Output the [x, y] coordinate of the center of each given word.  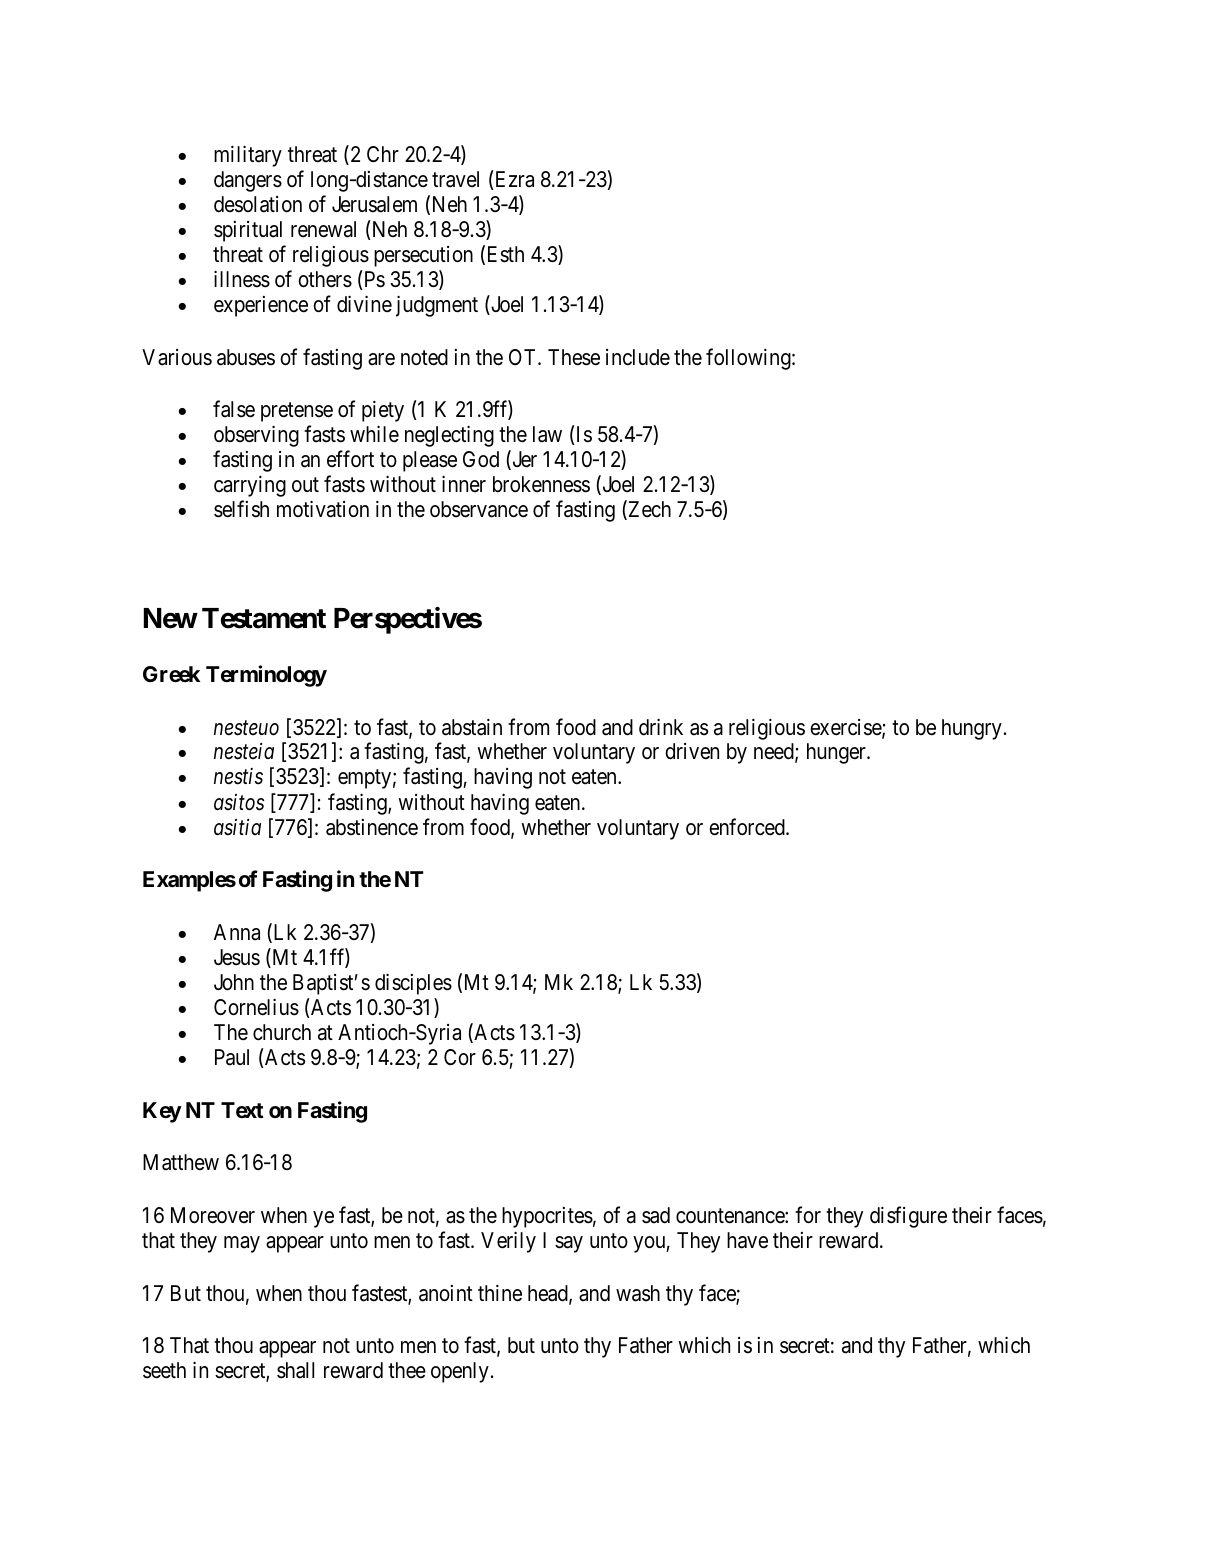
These [574, 357]
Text [242, 1110]
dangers [248, 181]
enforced [748, 827]
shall [295, 1370]
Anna [237, 932]
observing [256, 436]
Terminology [266, 676]
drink [661, 727]
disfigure [908, 1217]
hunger [837, 753]
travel [455, 179]
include [638, 357]
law [547, 434]
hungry [972, 729]
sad [656, 1215]
